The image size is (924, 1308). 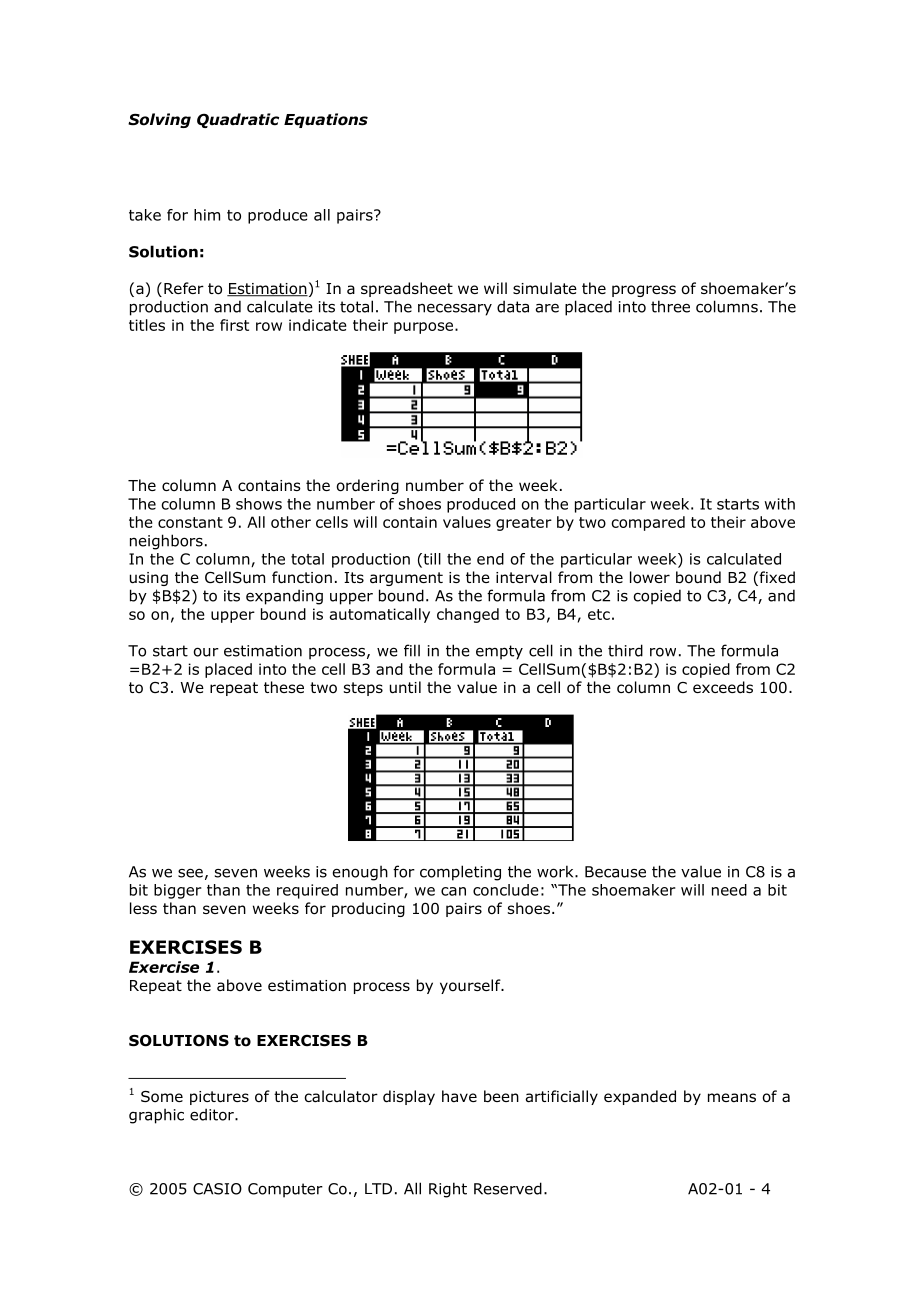 What do you see at coordinates (234, 325) in the screenshot?
I see `first` at bounding box center [234, 325].
